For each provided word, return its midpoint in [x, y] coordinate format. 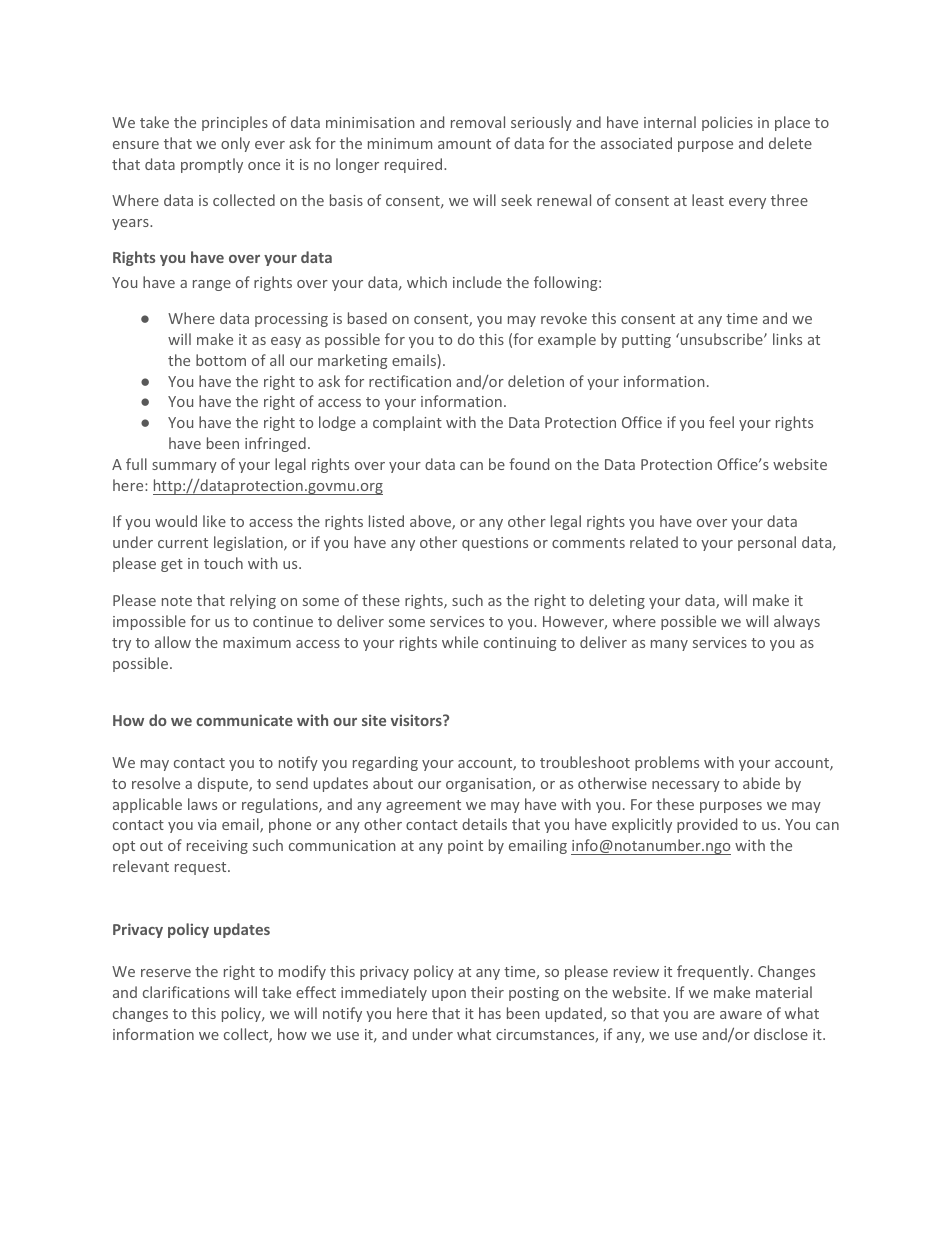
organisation [489, 785]
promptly [212, 165]
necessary [686, 786]
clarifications [186, 992]
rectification [410, 381]
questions [495, 544]
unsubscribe [721, 339]
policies [727, 123]
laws [202, 804]
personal [767, 543]
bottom [221, 360]
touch [223, 563]
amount [464, 144]
